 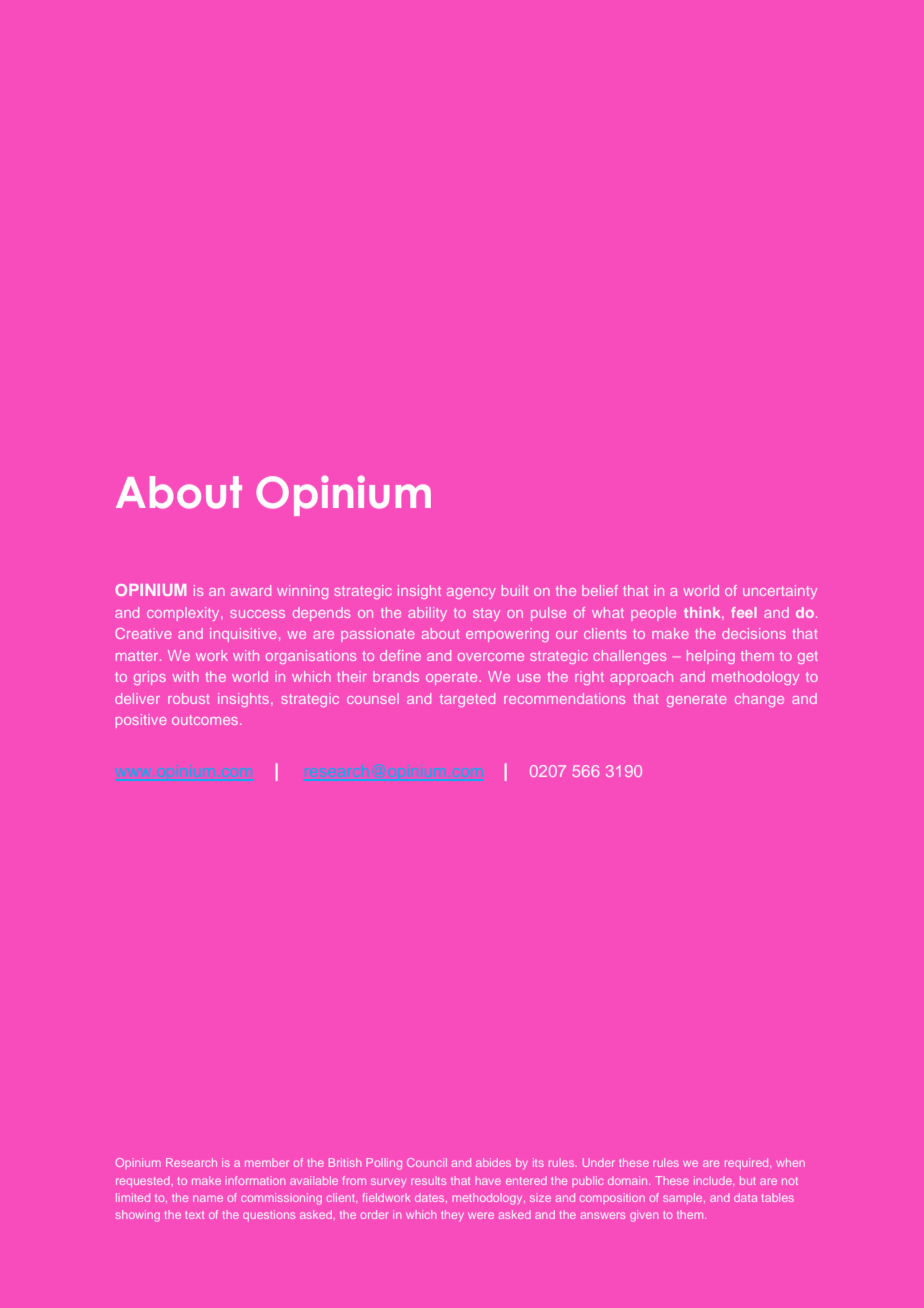 I want to click on change, so click(x=759, y=700).
